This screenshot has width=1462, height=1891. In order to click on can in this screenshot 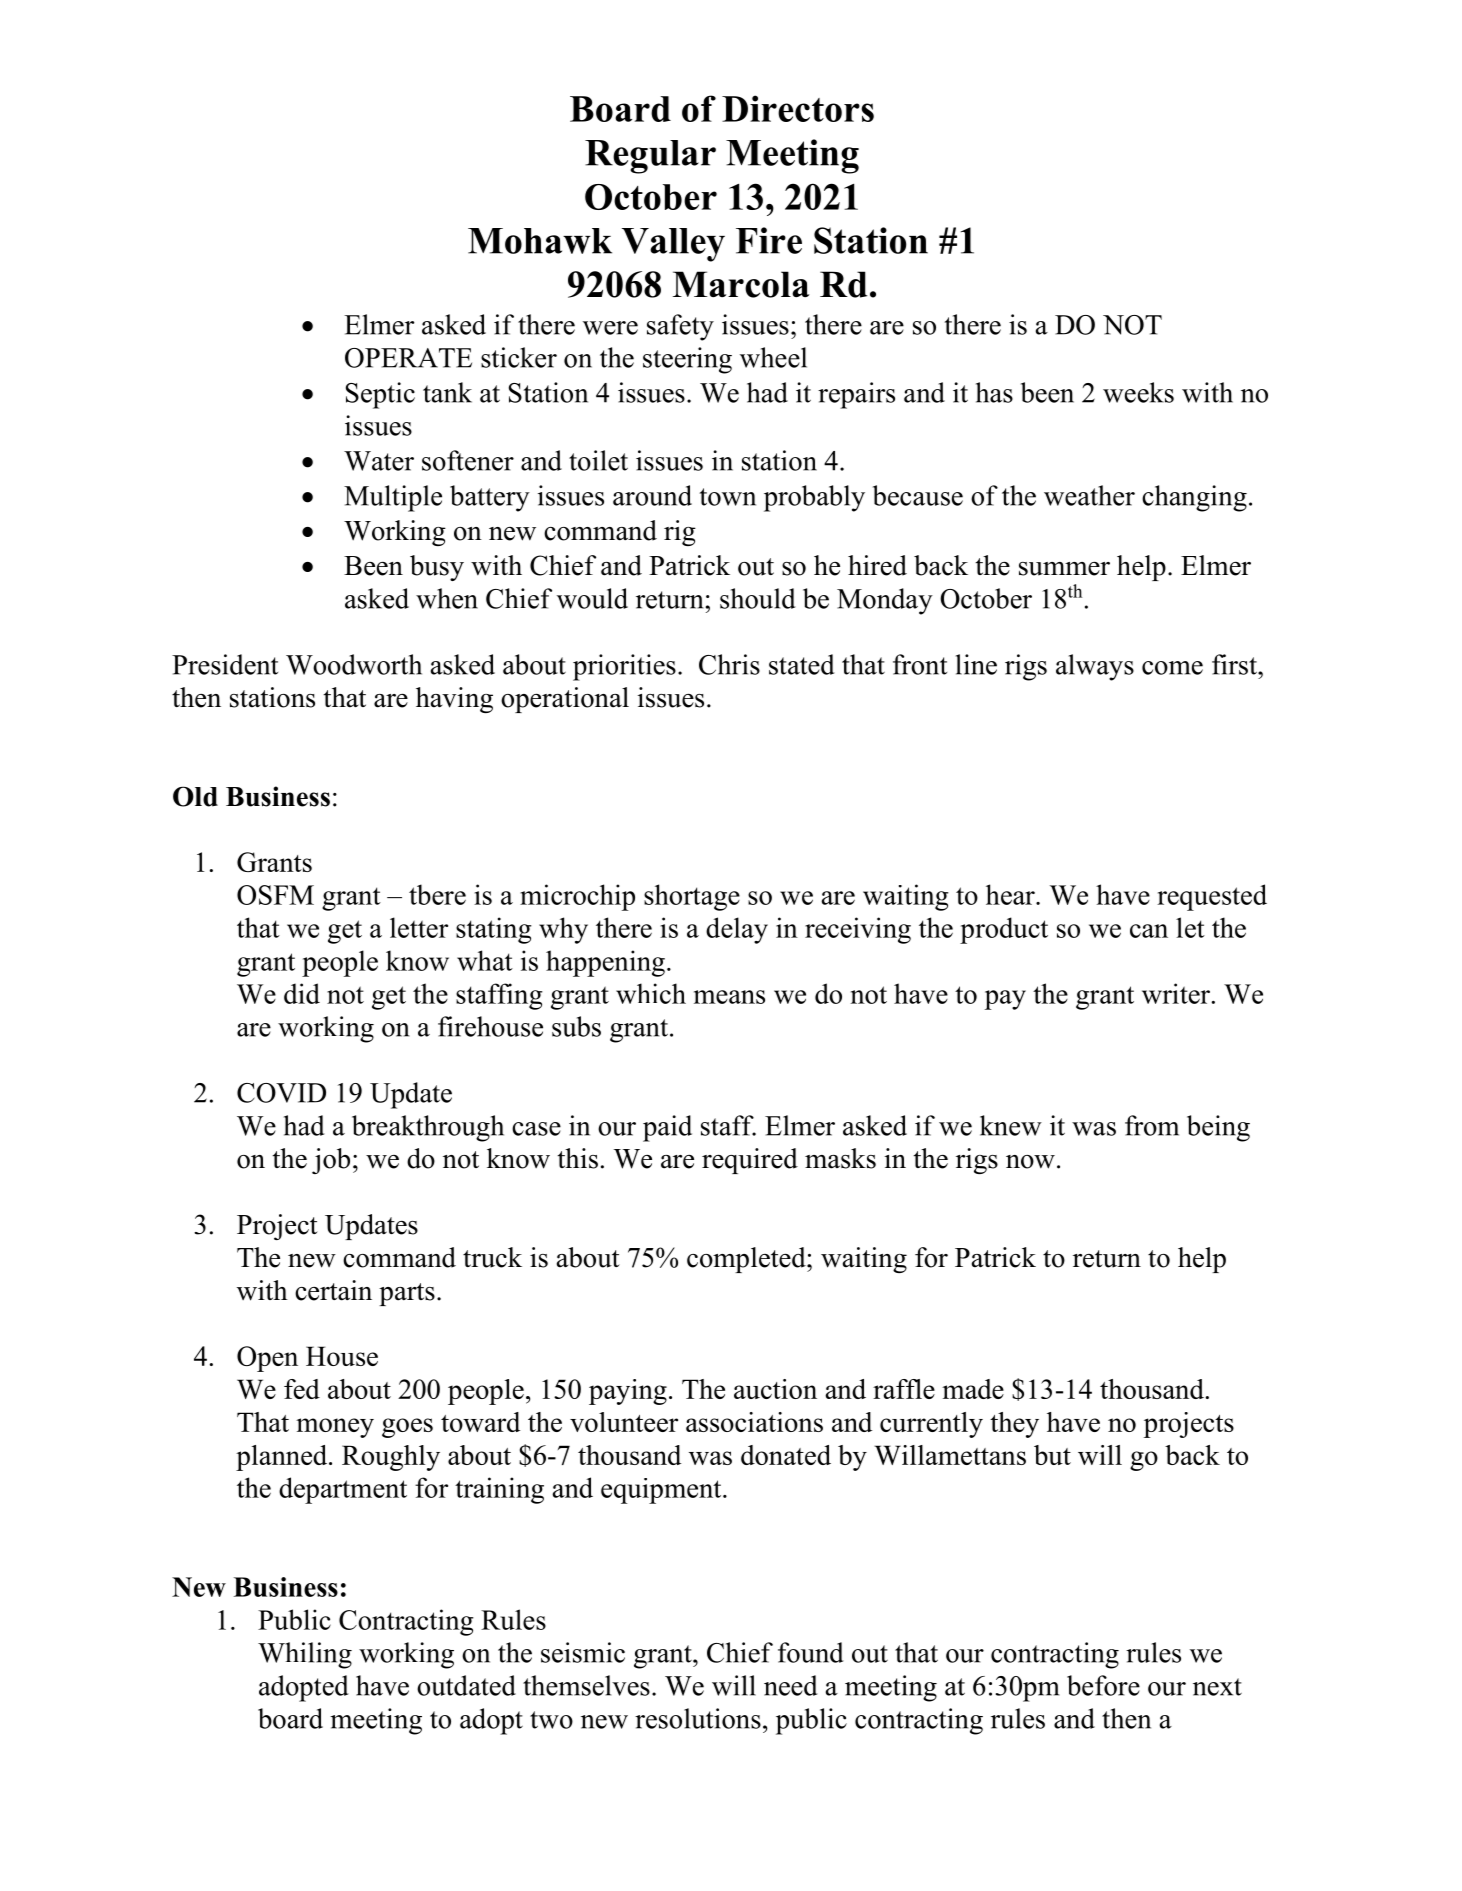, I will do `click(1149, 931)`.
